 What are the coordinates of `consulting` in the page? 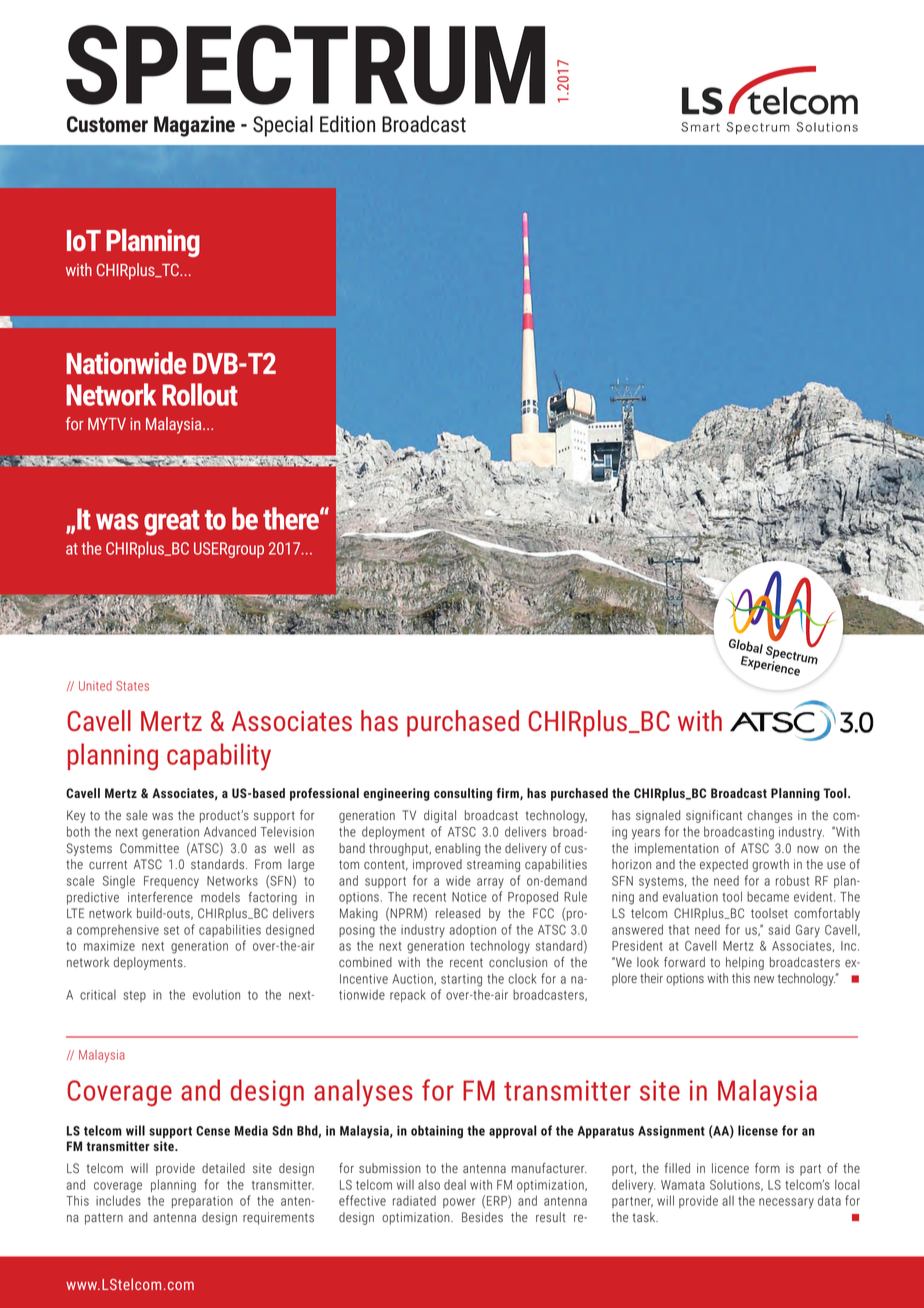 It's located at (463, 794).
